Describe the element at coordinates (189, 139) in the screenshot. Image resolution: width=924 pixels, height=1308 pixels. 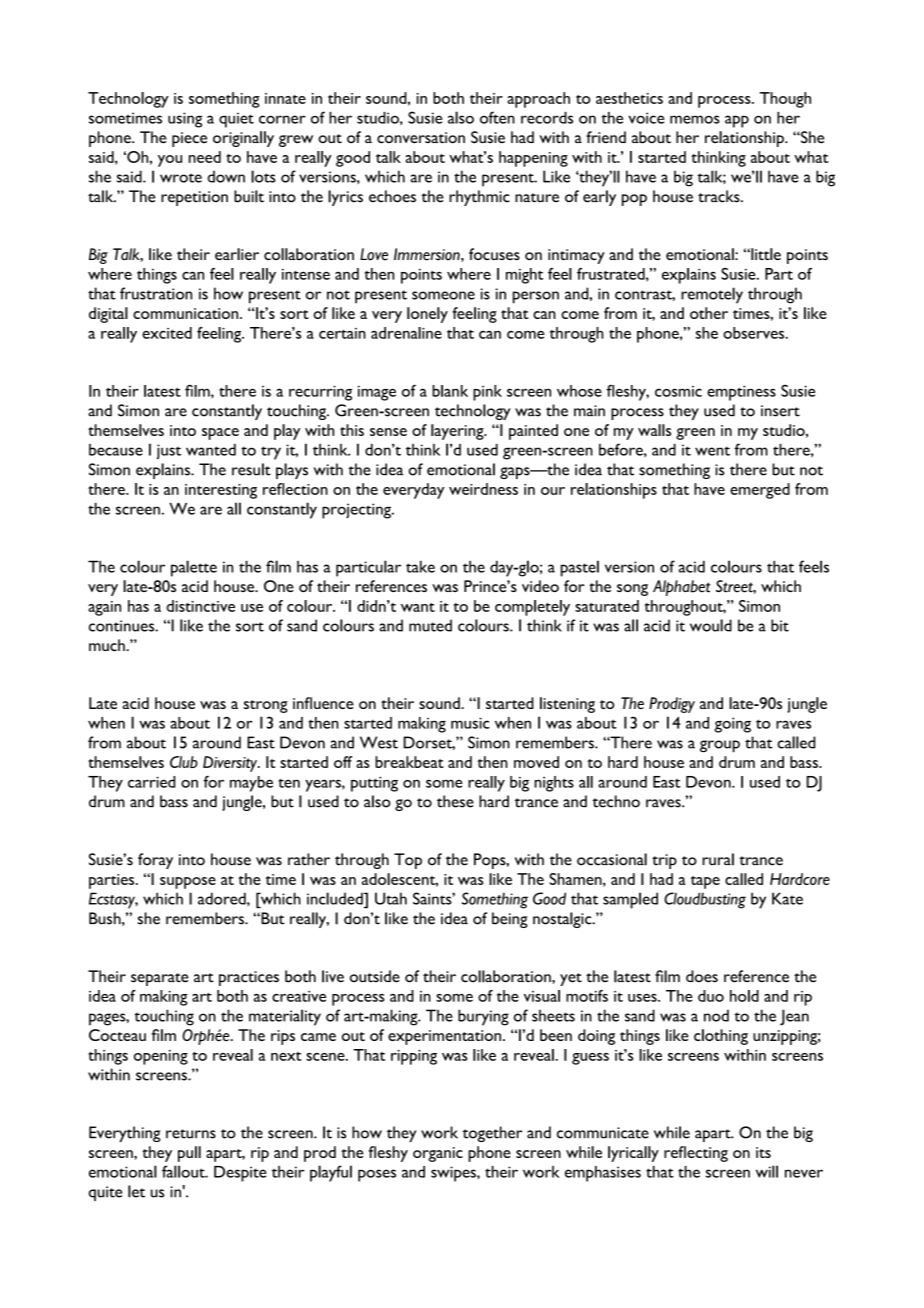
I see `piece` at that location.
